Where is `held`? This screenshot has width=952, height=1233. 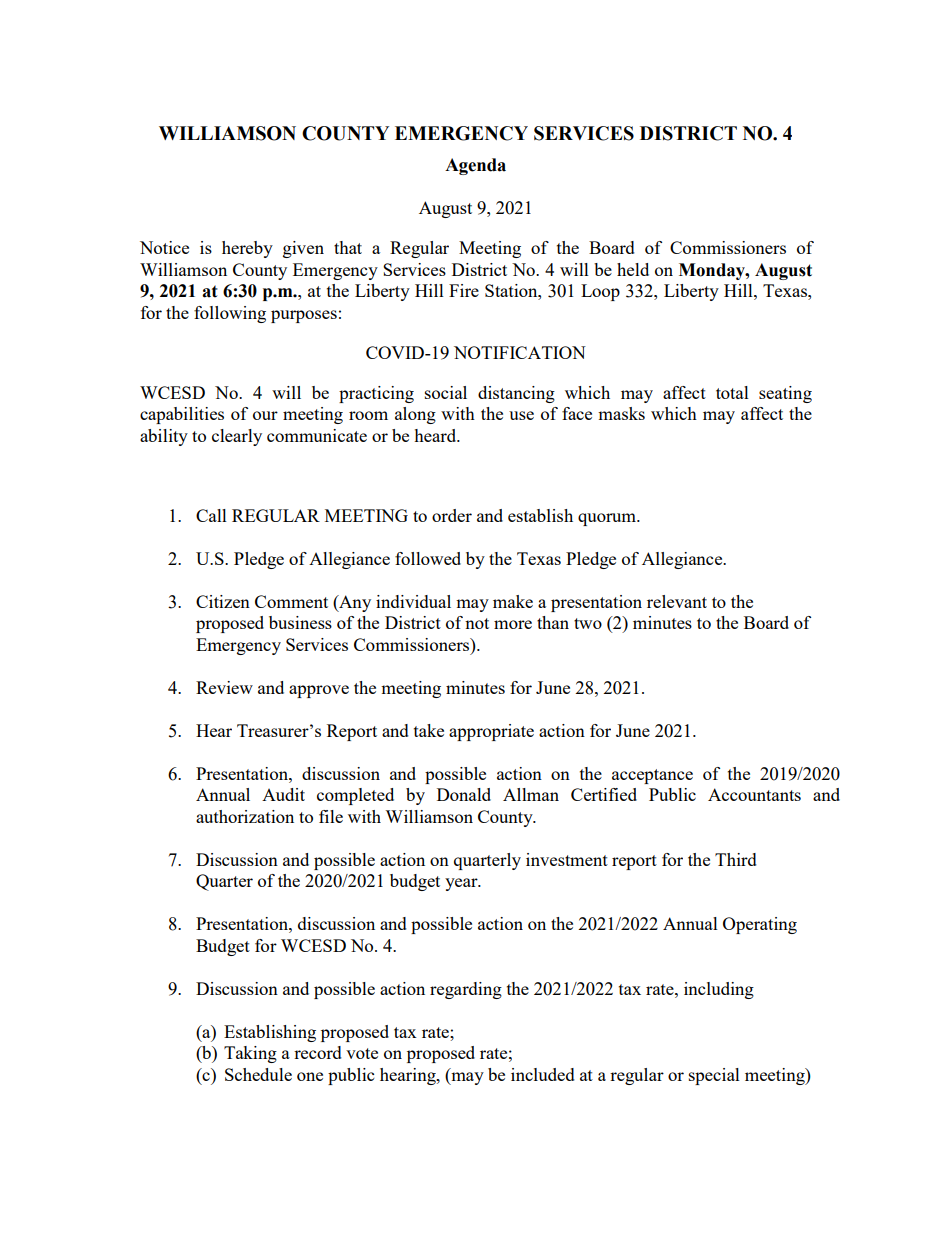 held is located at coordinates (633, 269).
